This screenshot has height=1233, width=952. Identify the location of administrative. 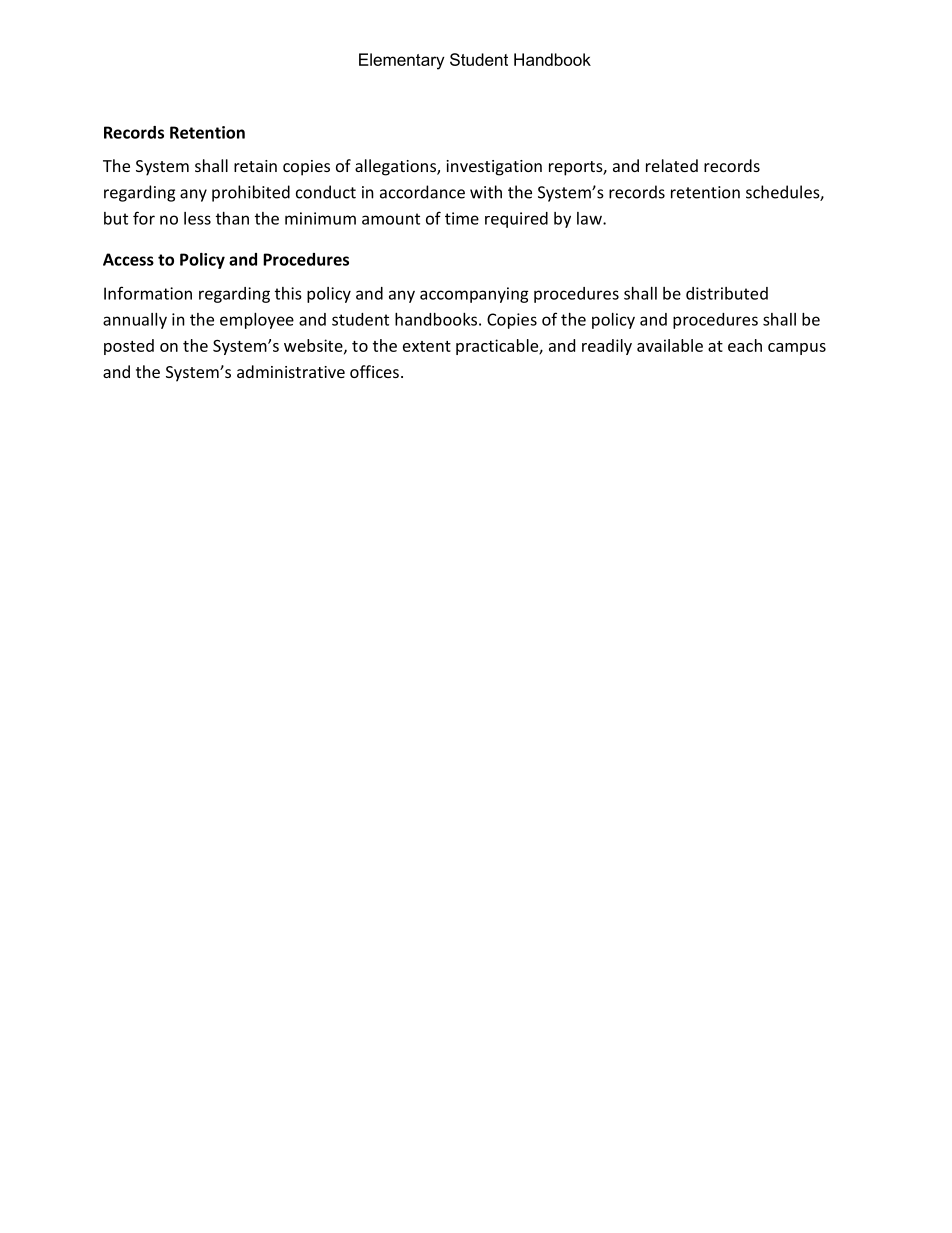
(291, 371).
